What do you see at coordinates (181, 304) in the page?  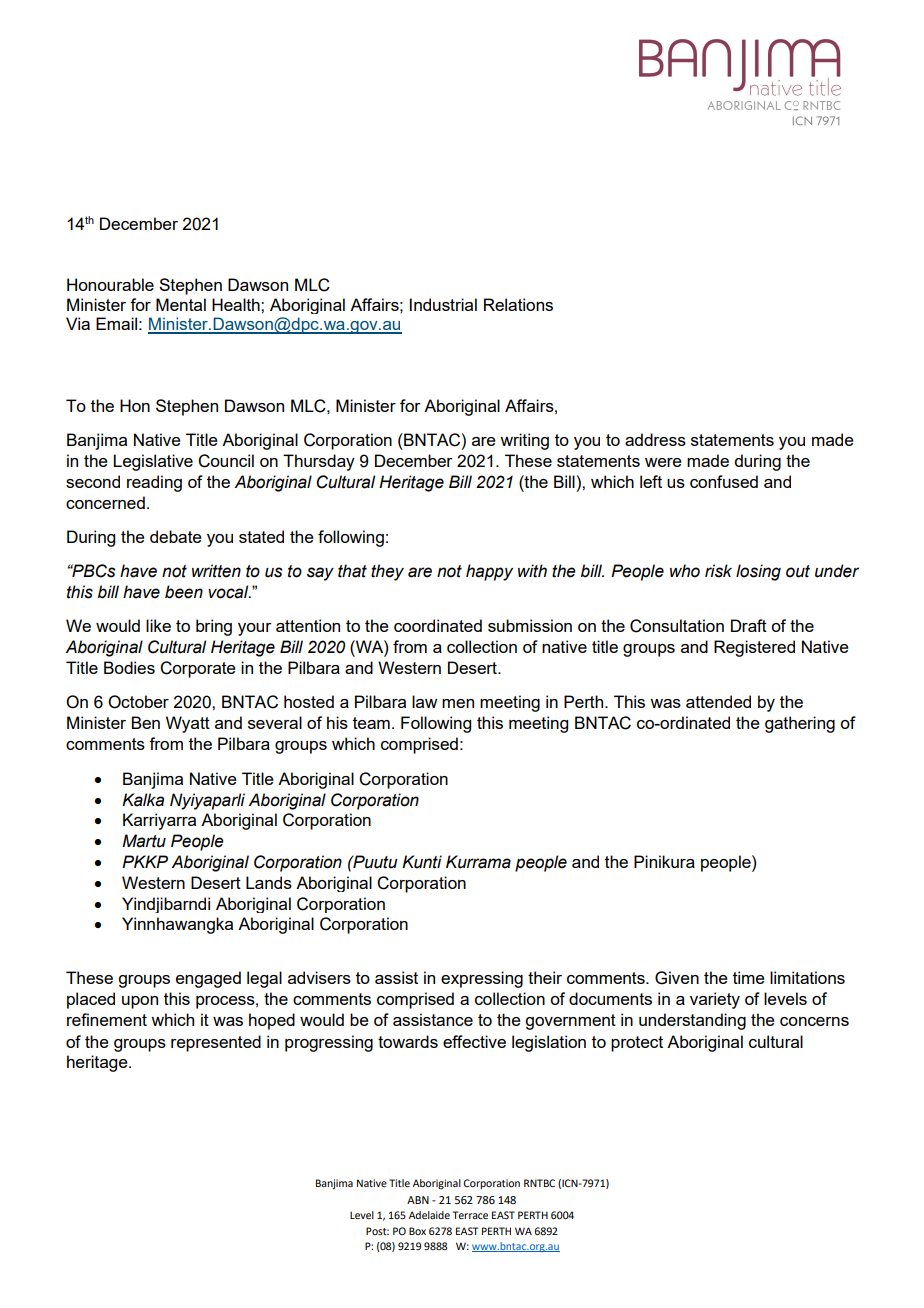 I see `Mental` at bounding box center [181, 304].
